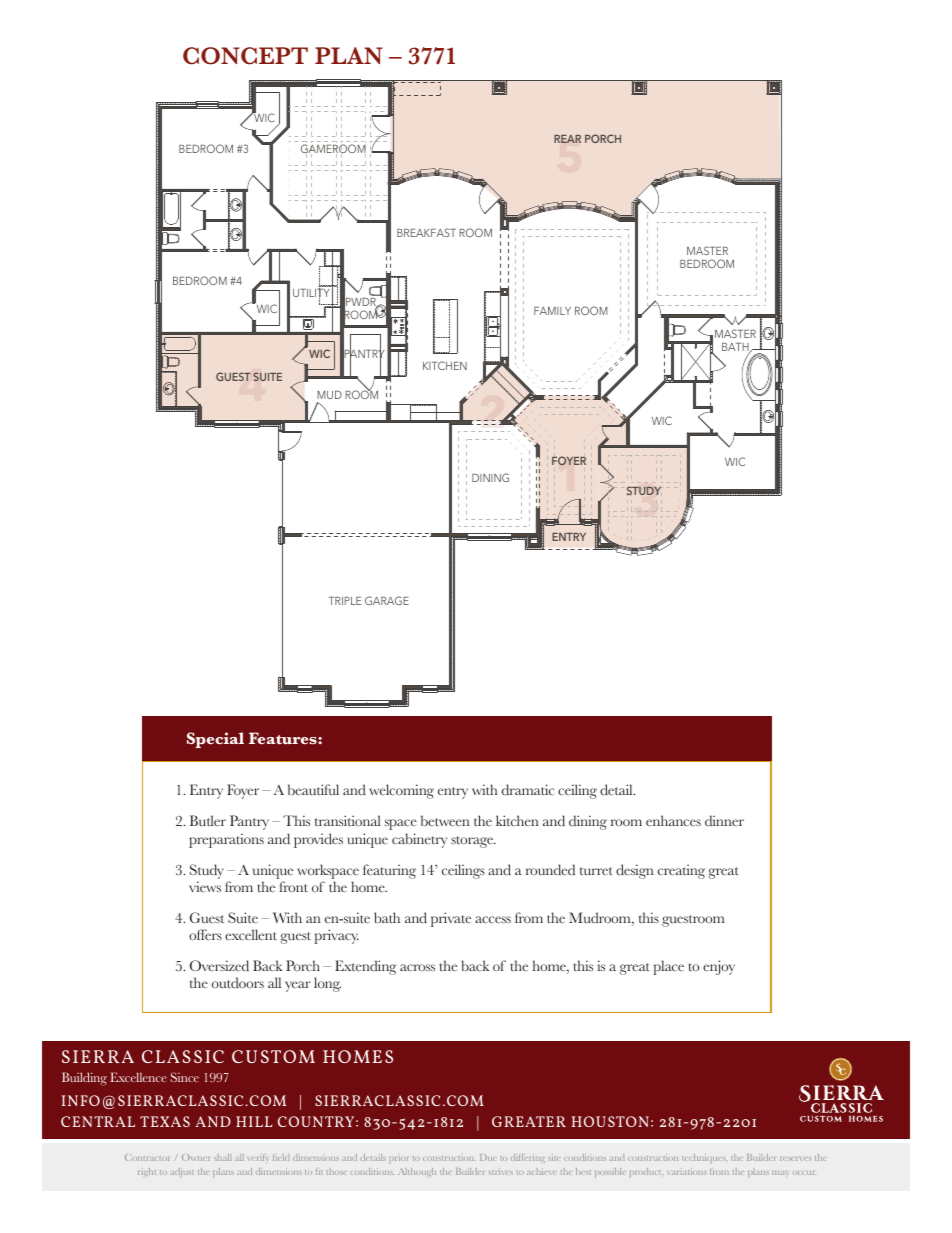  Describe the element at coordinates (704, 1159) in the screenshot. I see `techniques` at that location.
